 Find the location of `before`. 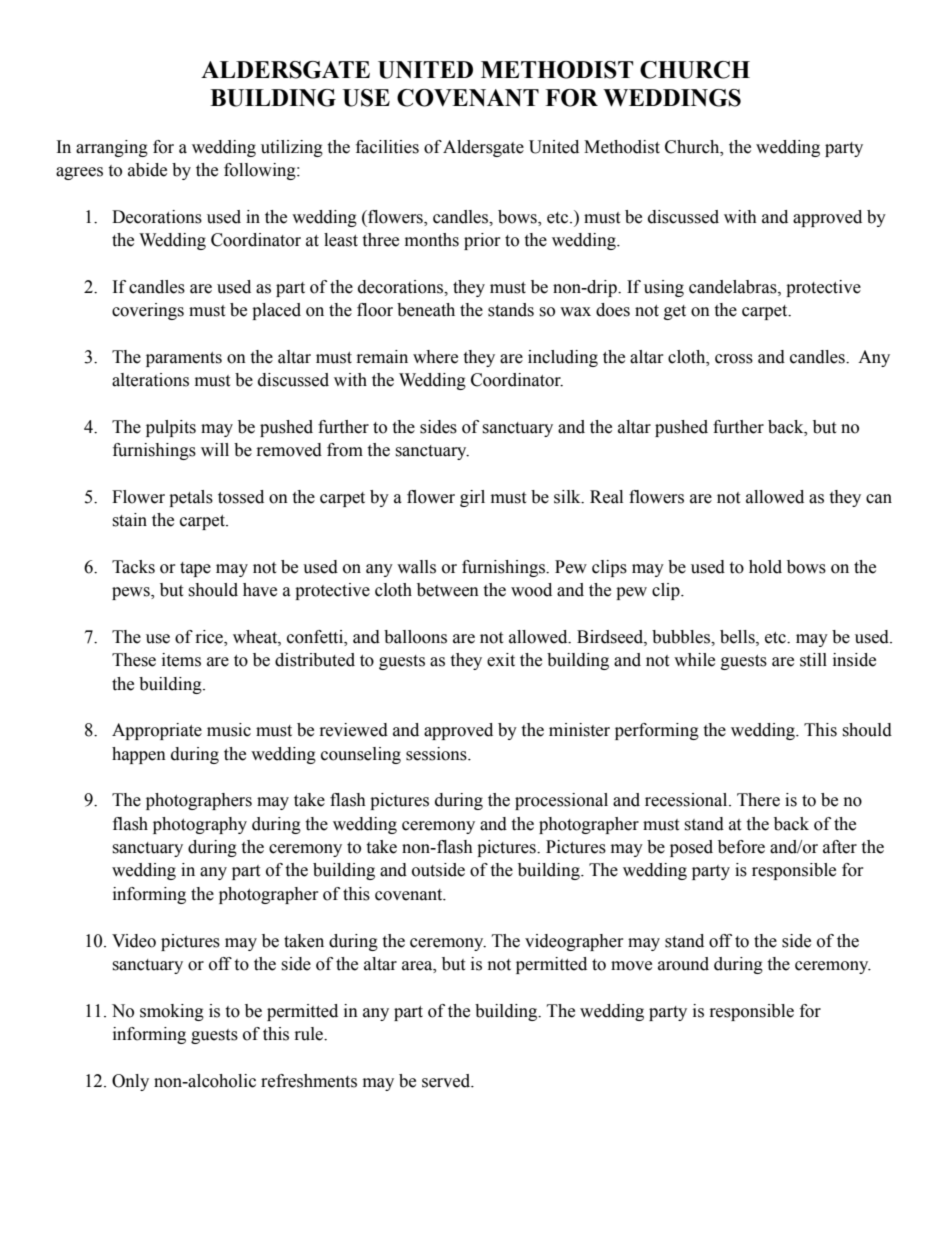

before is located at coordinates (741, 847).
